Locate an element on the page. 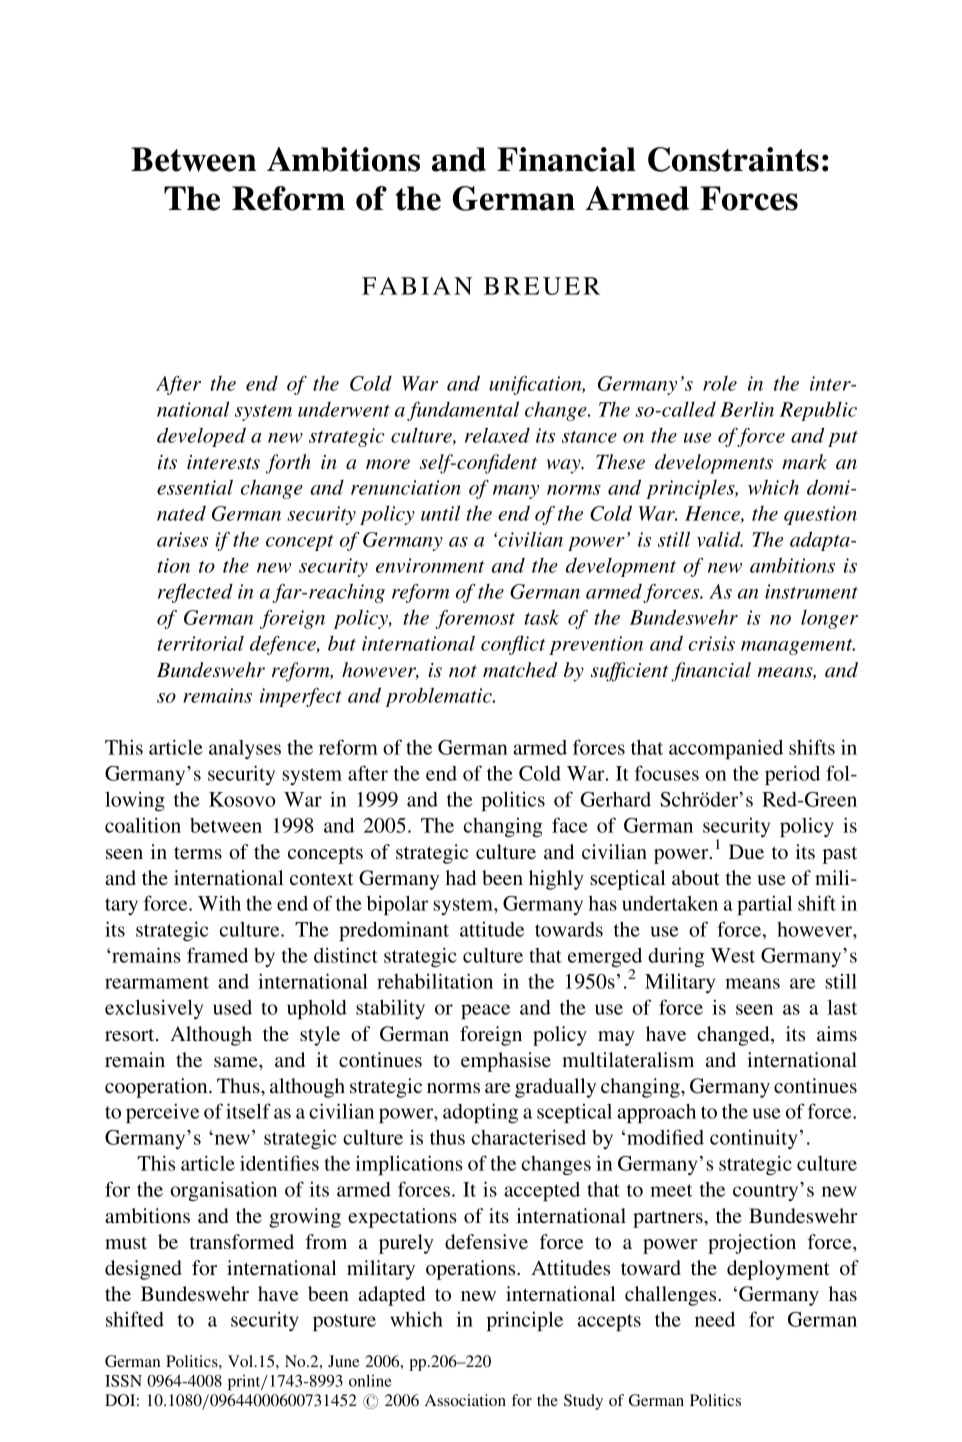 The width and height of the document is (962, 1442). ISSN is located at coordinates (123, 1381).
